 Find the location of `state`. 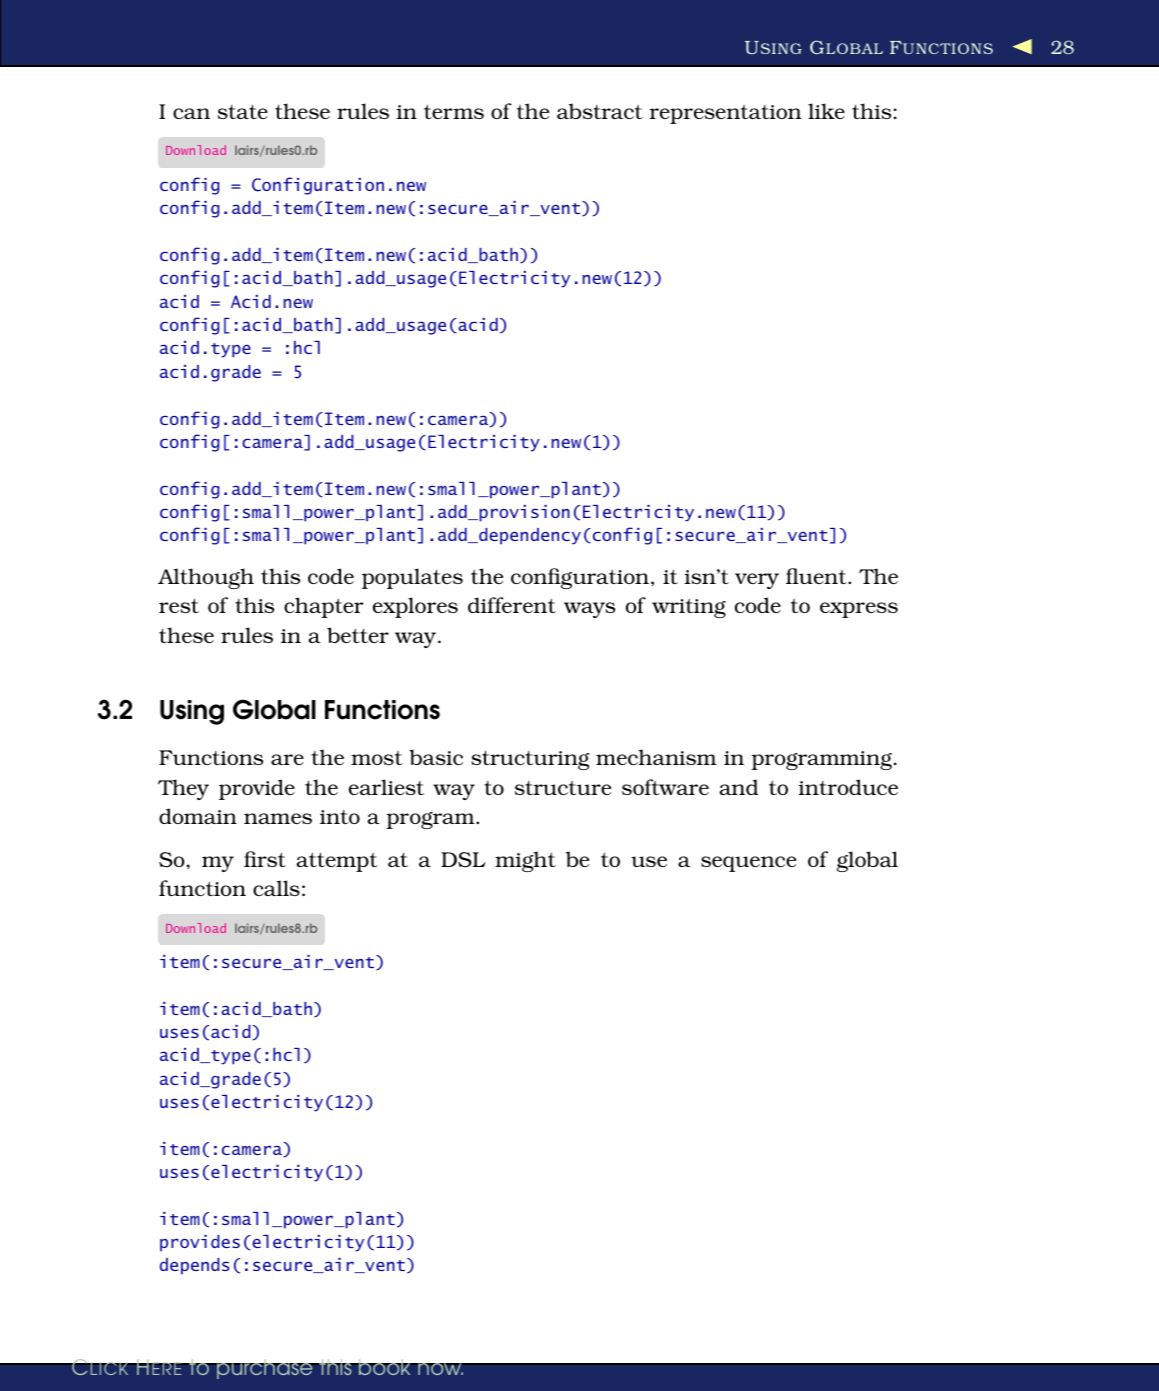

state is located at coordinates (243, 111).
